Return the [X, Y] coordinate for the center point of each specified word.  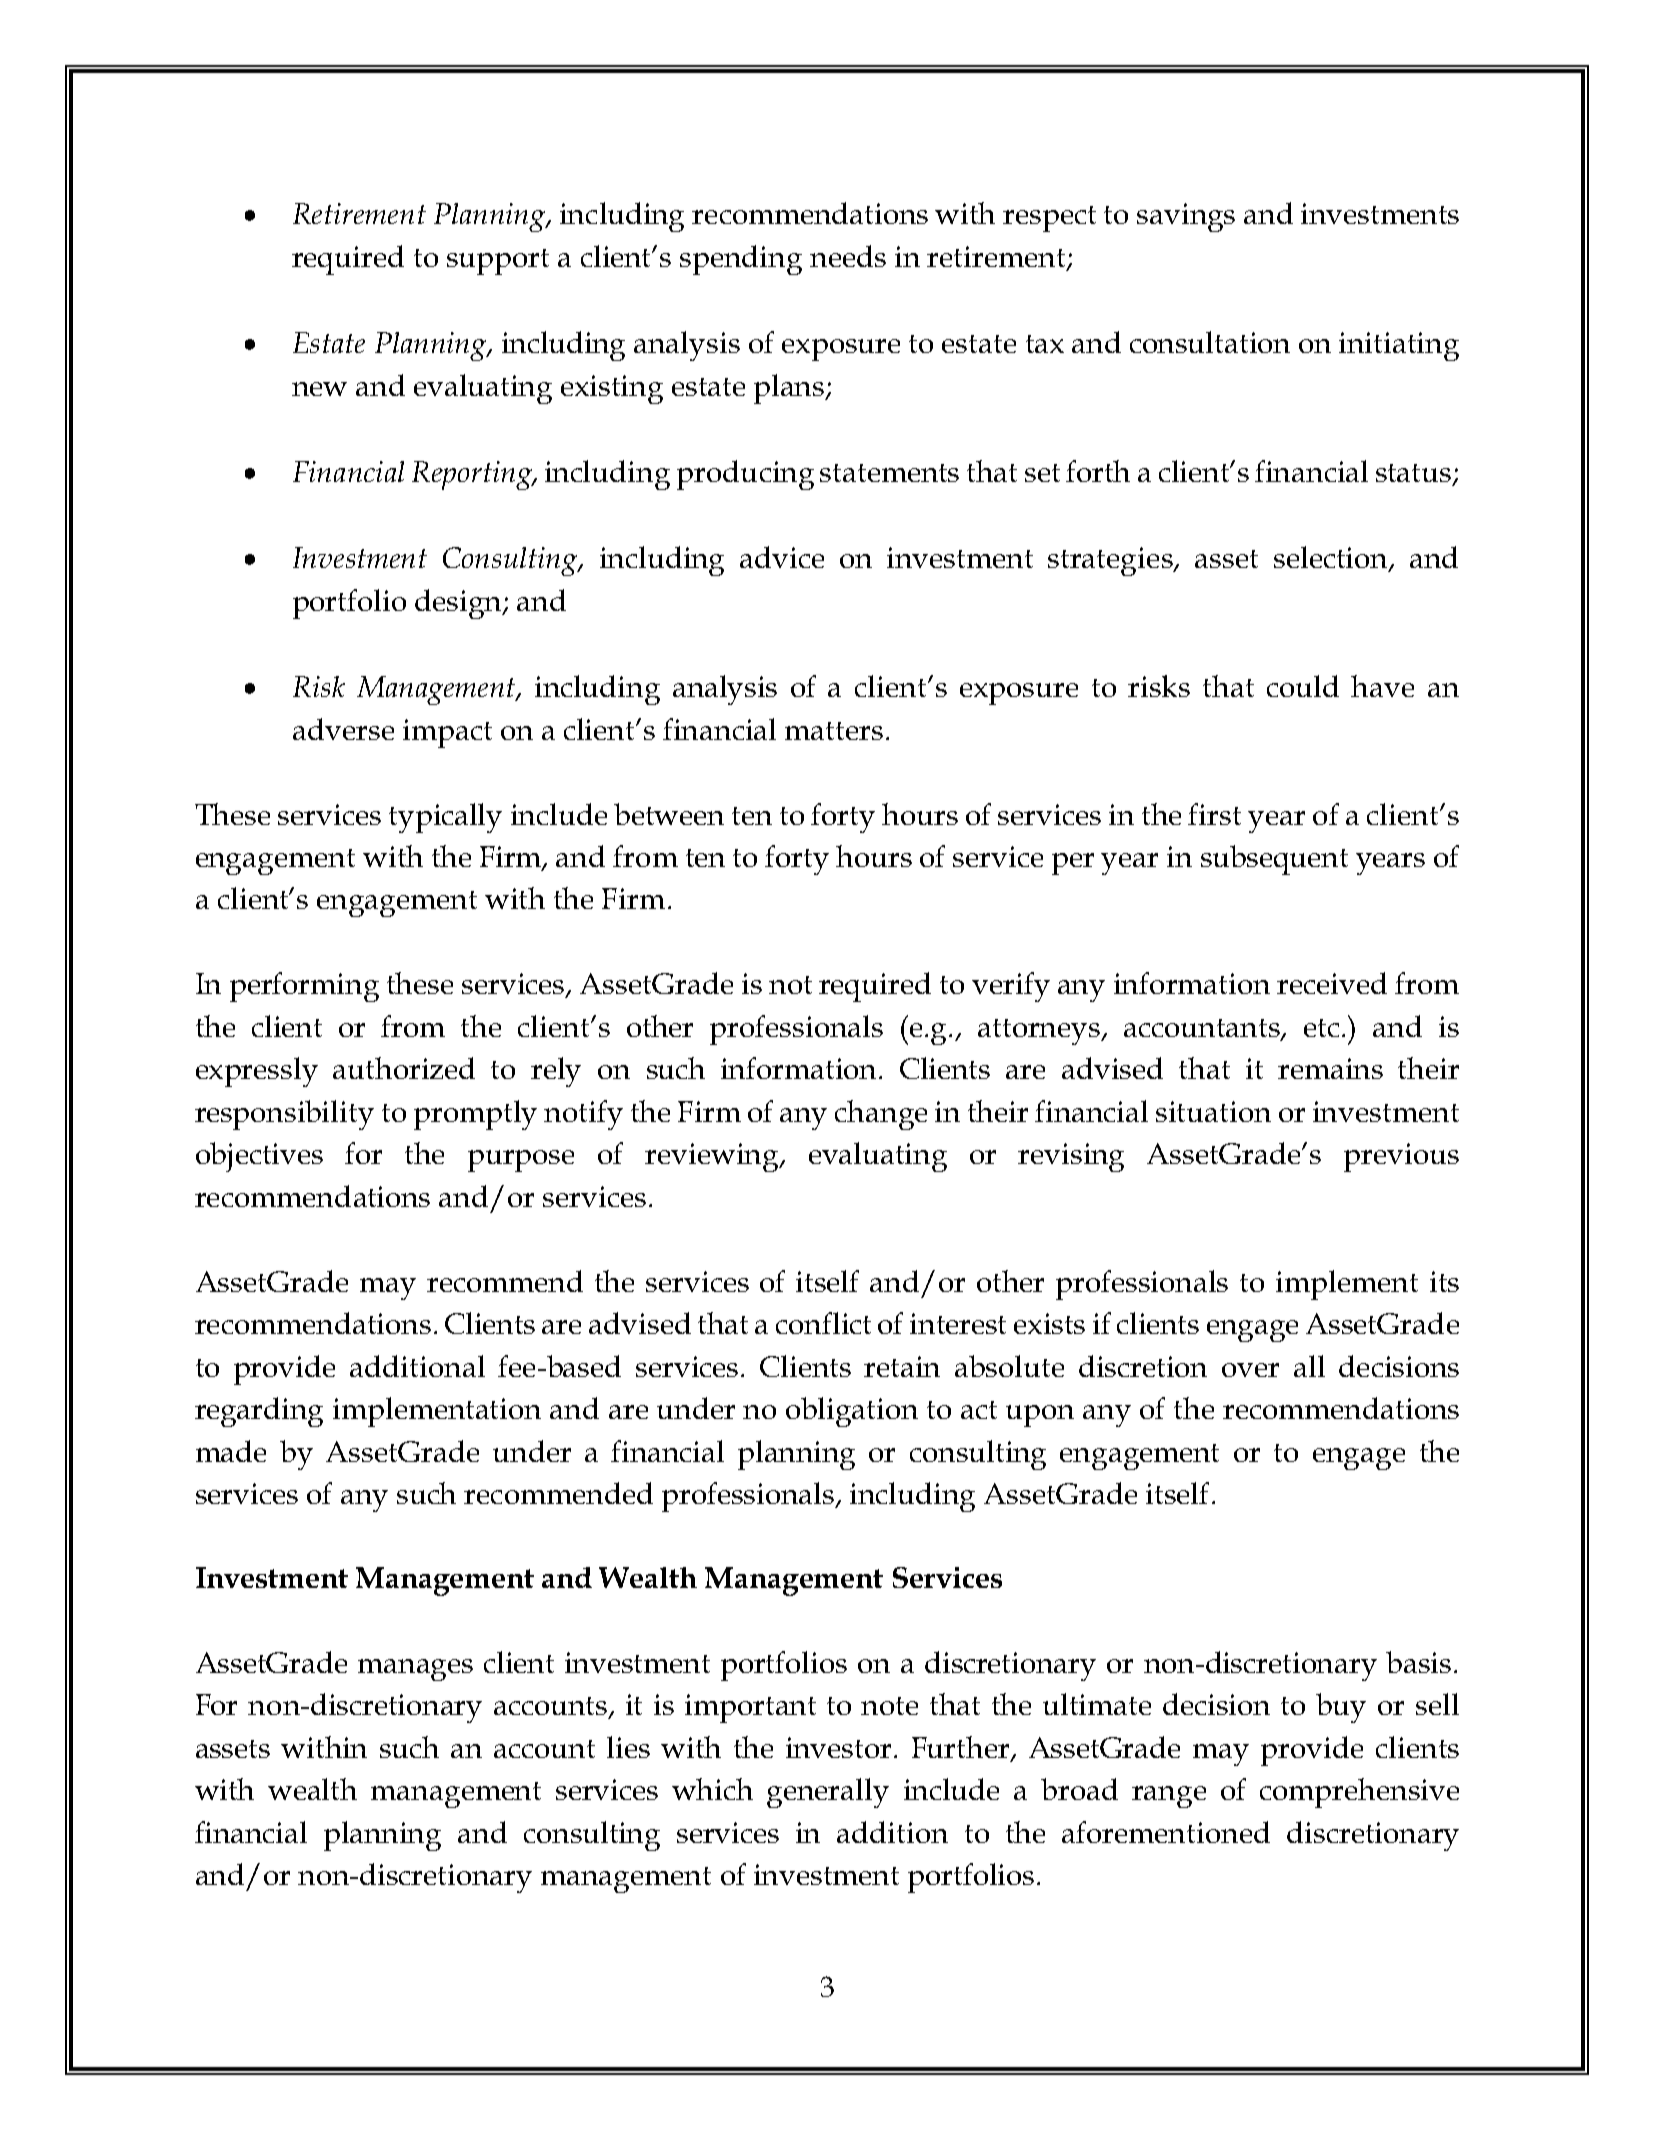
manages [415, 1670]
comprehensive [1359, 1793]
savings [1186, 217]
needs [848, 256]
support [498, 262]
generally [828, 1793]
